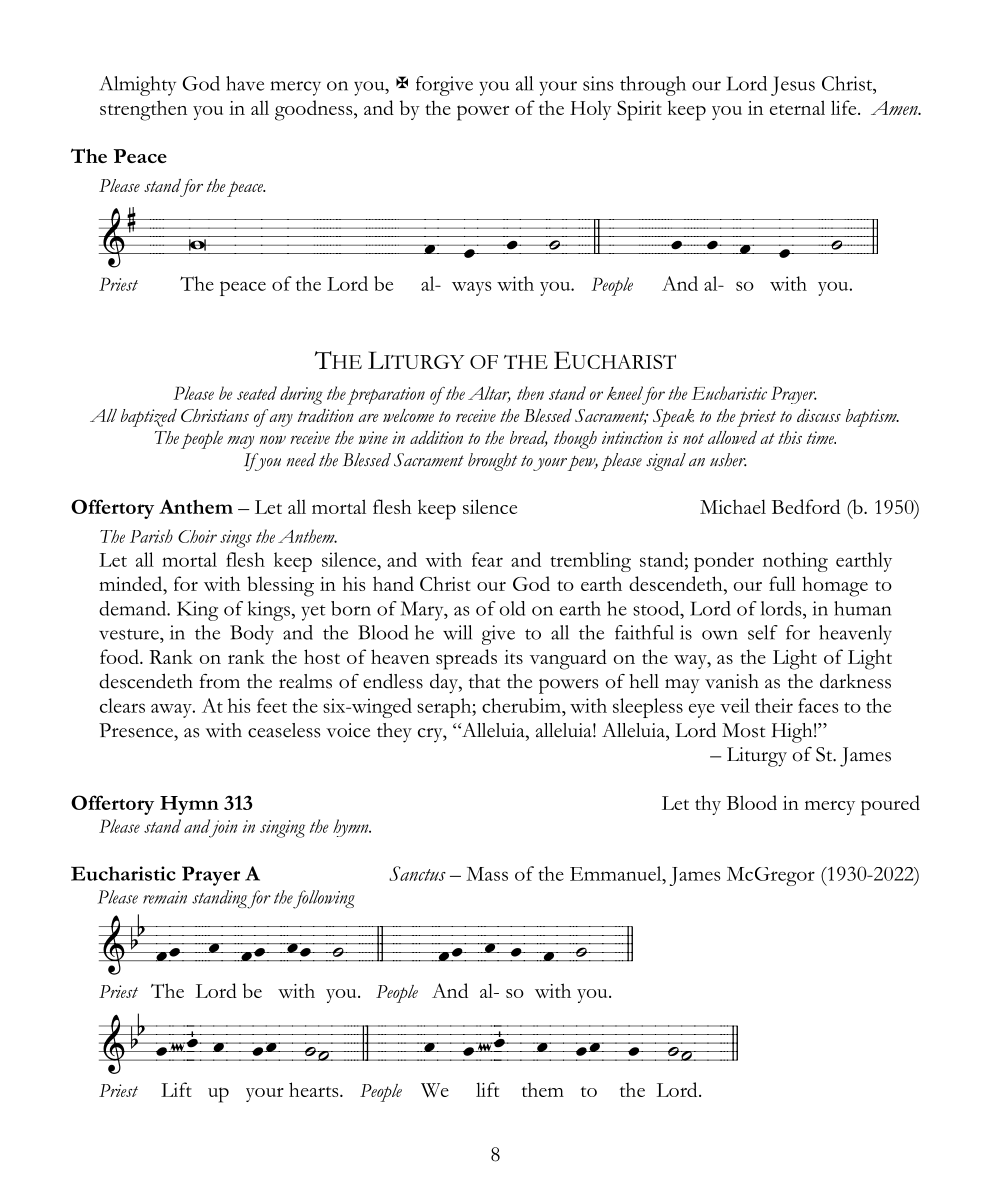 The image size is (991, 1204). I want to click on eternal, so click(797, 107).
